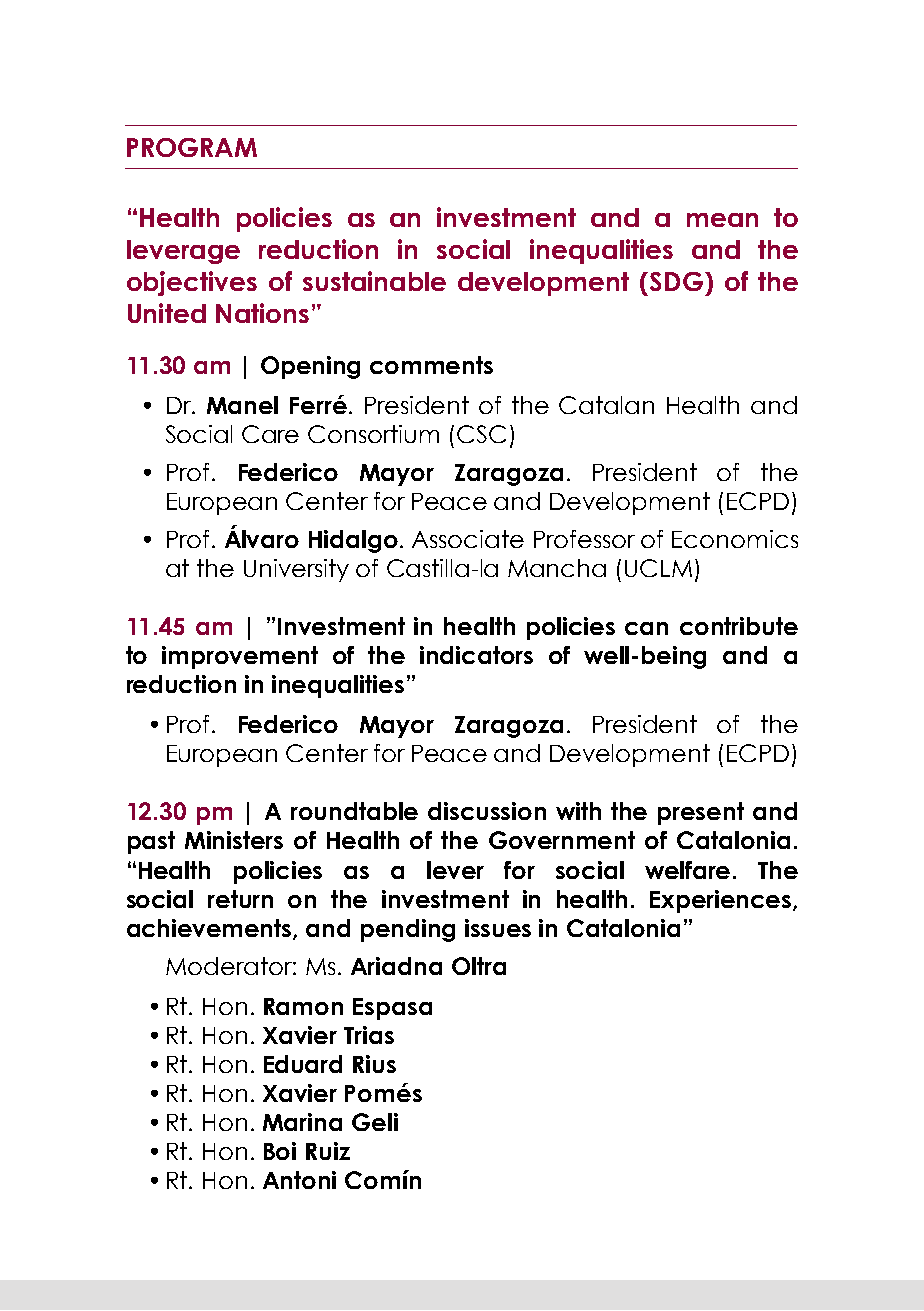 The image size is (924, 1311). I want to click on sustainable, so click(374, 281).
